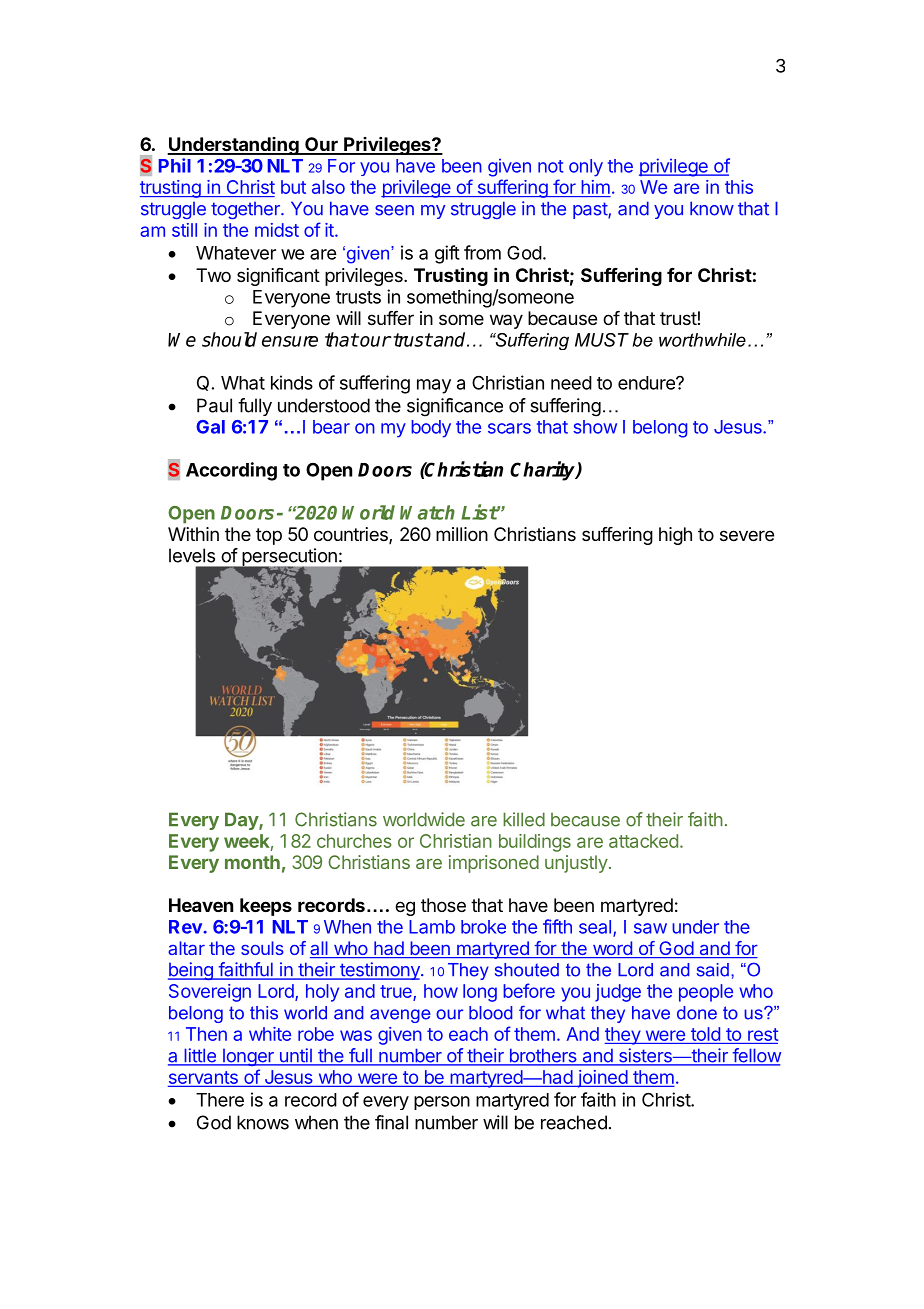 The height and width of the document is (1309, 924). What do you see at coordinates (242, 821) in the document?
I see `Day` at bounding box center [242, 821].
